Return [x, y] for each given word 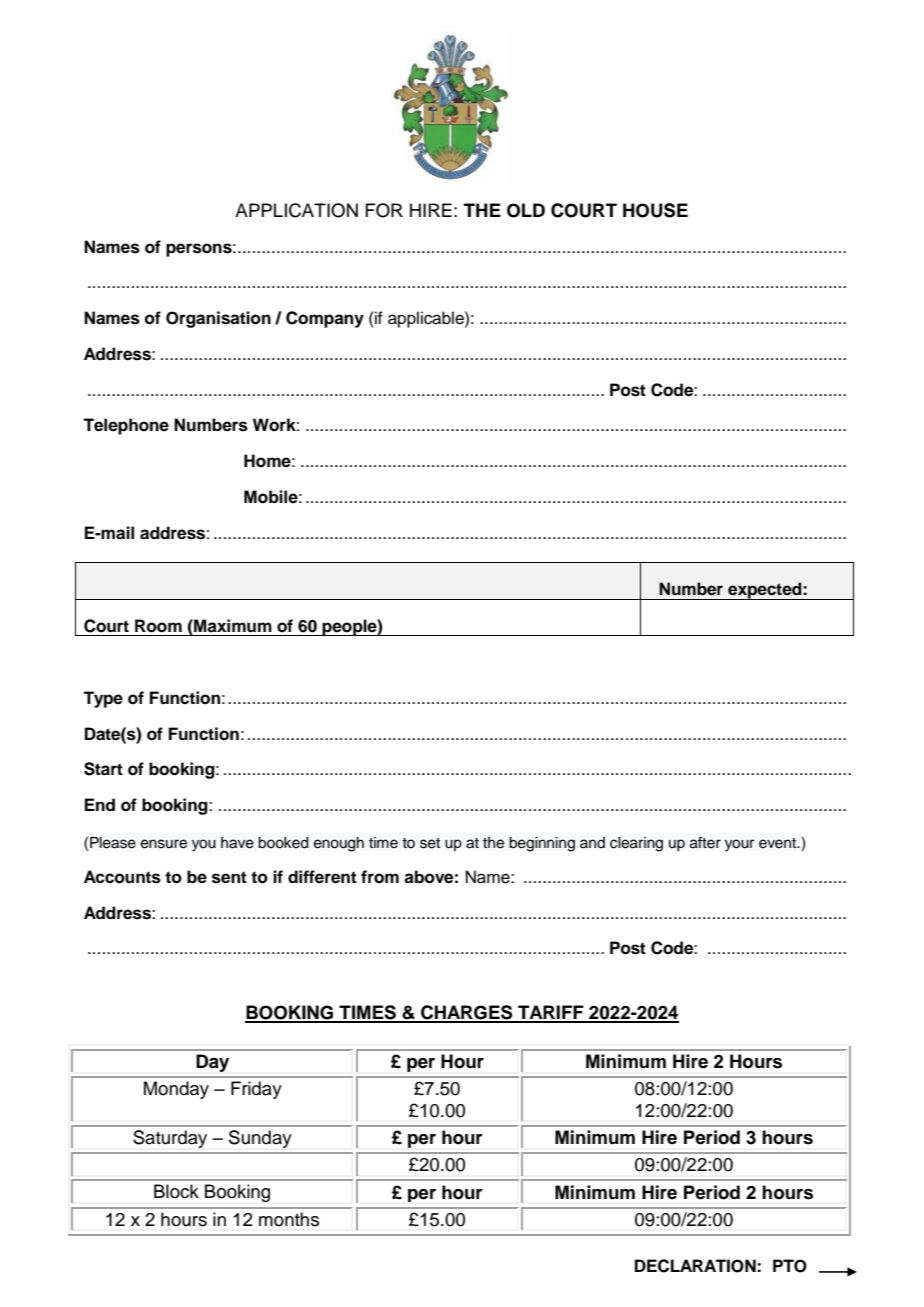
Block [176, 1191]
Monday [176, 1090]
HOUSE [655, 210]
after [705, 842]
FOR [384, 210]
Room [158, 626]
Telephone [126, 426]
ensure [164, 844]
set [430, 843]
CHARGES [467, 1013]
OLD [526, 210]
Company [325, 319]
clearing [636, 844]
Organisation [218, 319]
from [380, 877]
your [739, 845]
